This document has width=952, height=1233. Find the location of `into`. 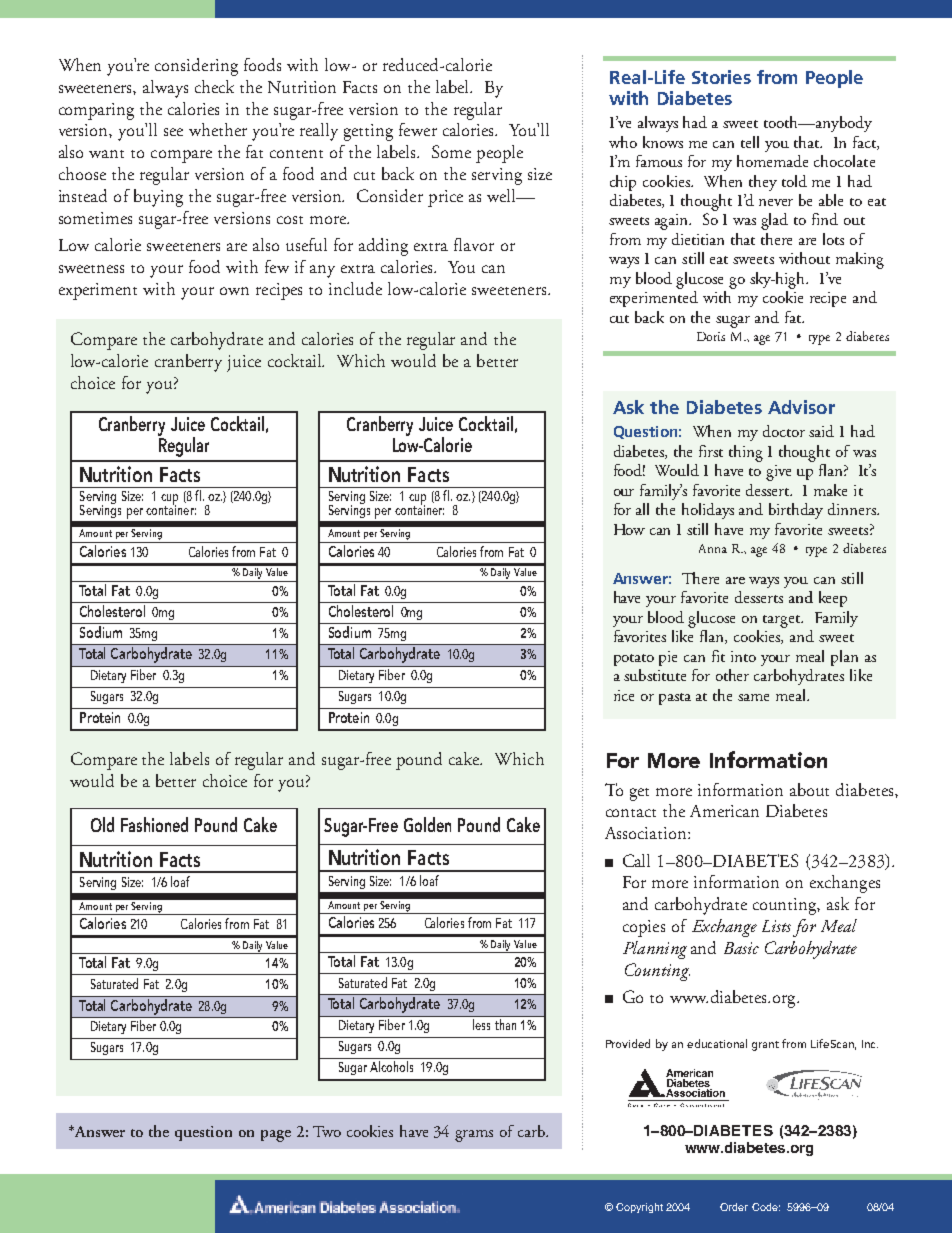

into is located at coordinates (743, 656).
